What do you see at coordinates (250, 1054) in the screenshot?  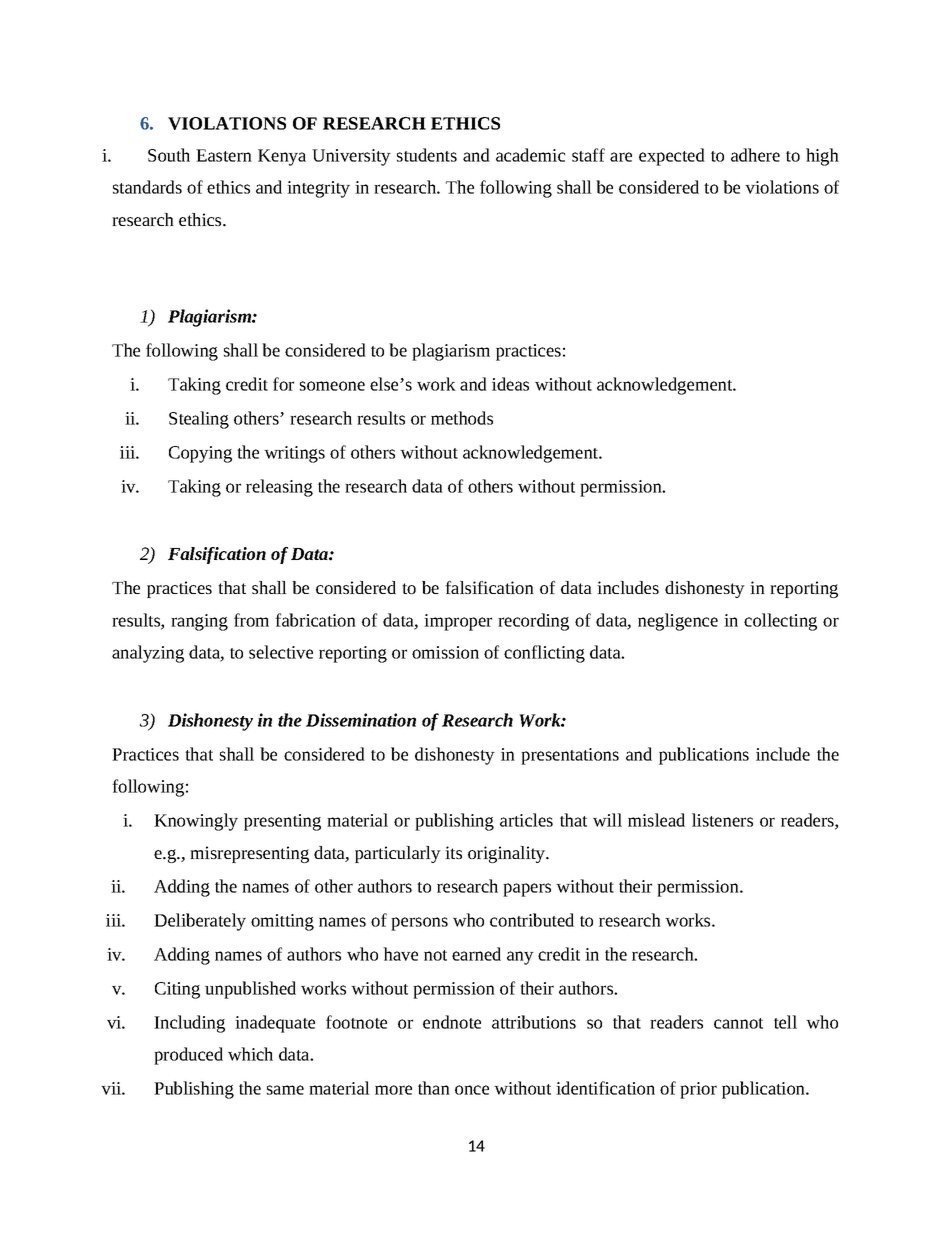 I see `which` at bounding box center [250, 1054].
